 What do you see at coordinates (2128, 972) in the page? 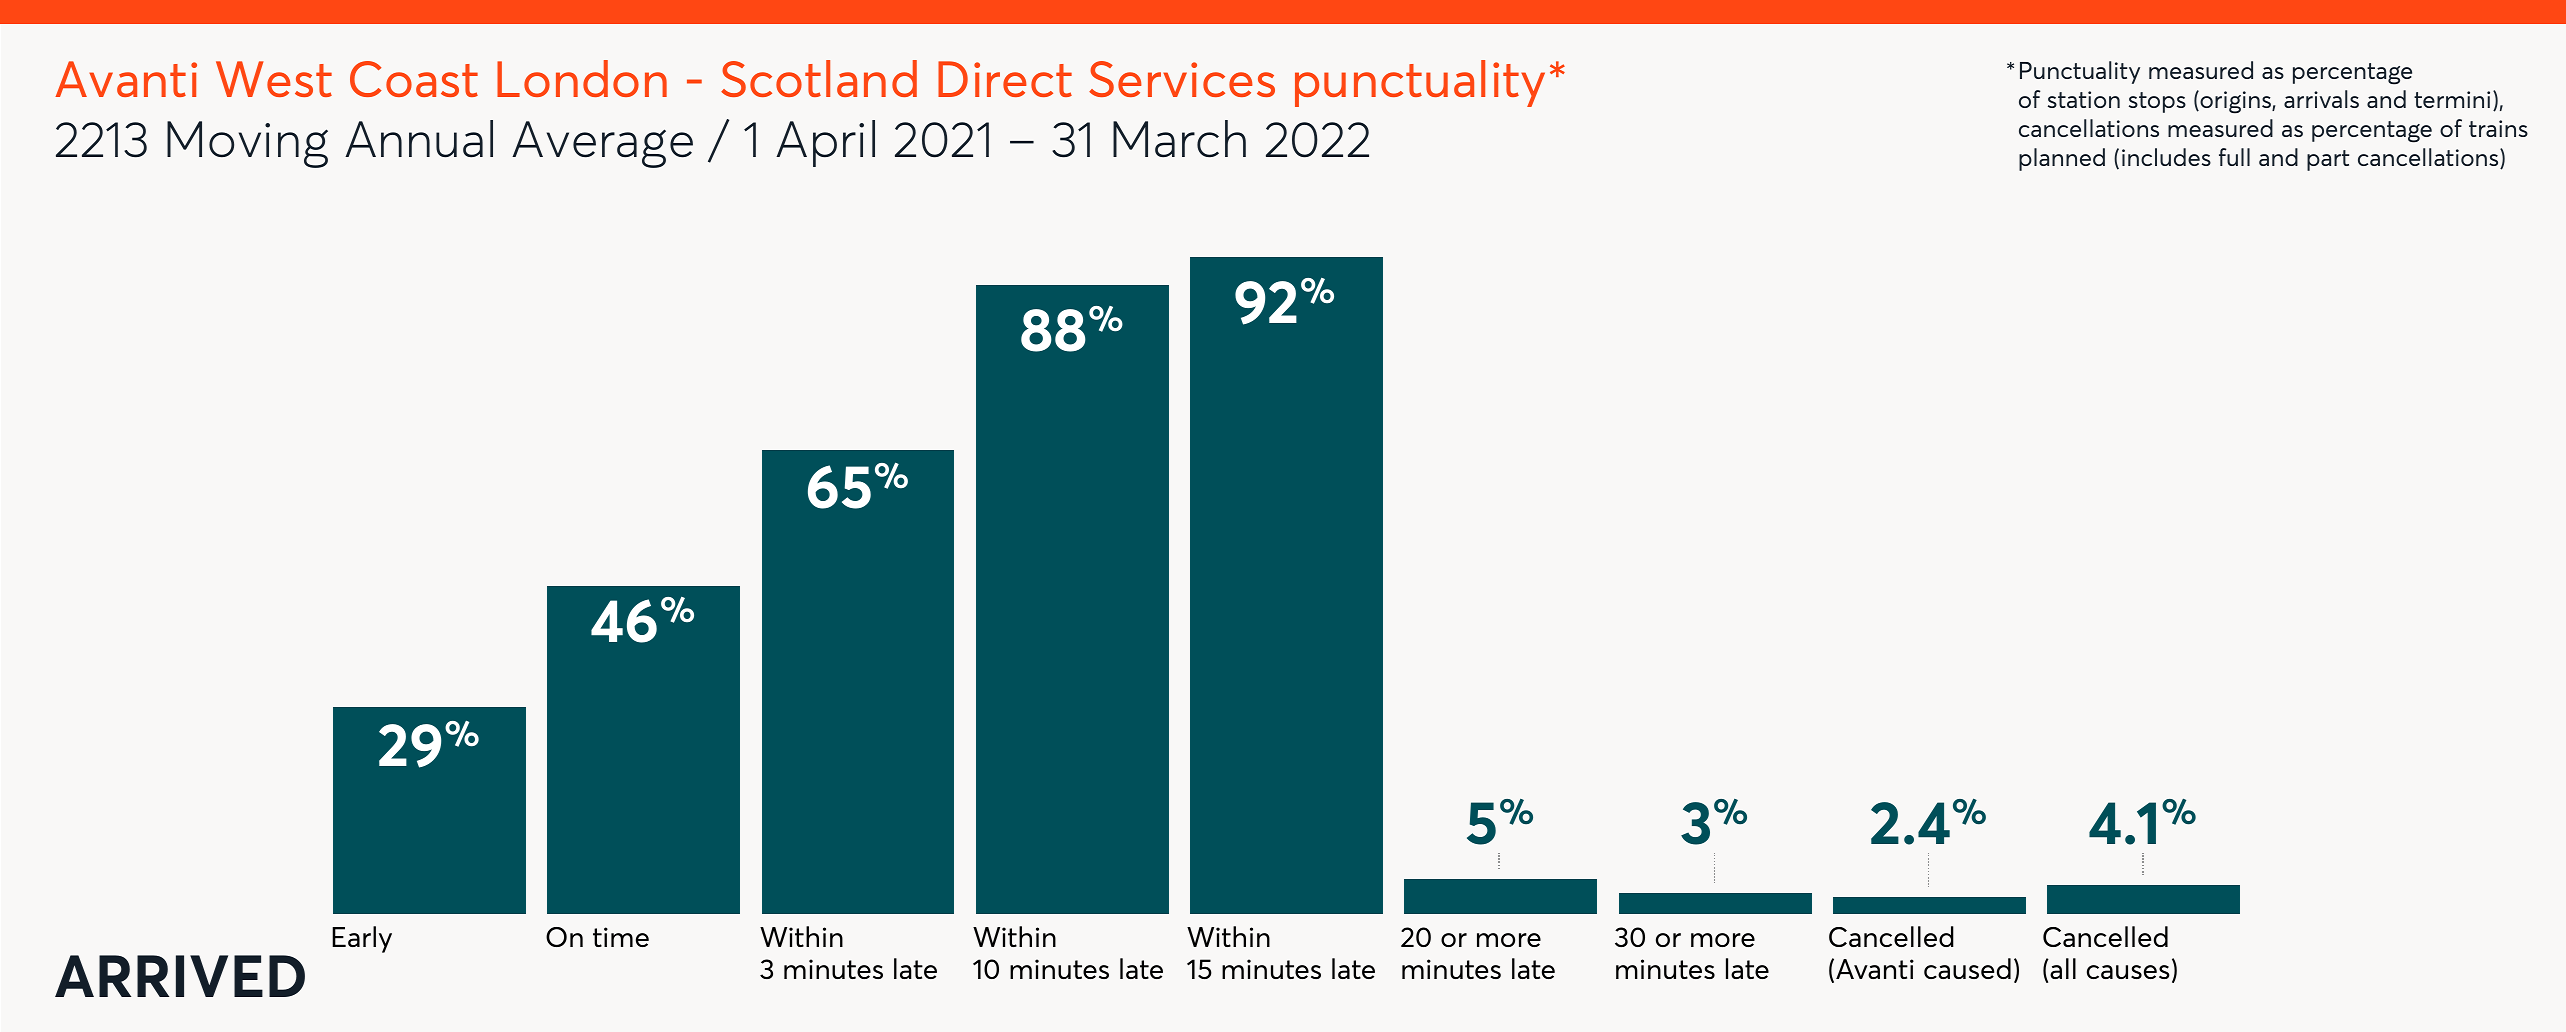
I see `causes` at bounding box center [2128, 972].
